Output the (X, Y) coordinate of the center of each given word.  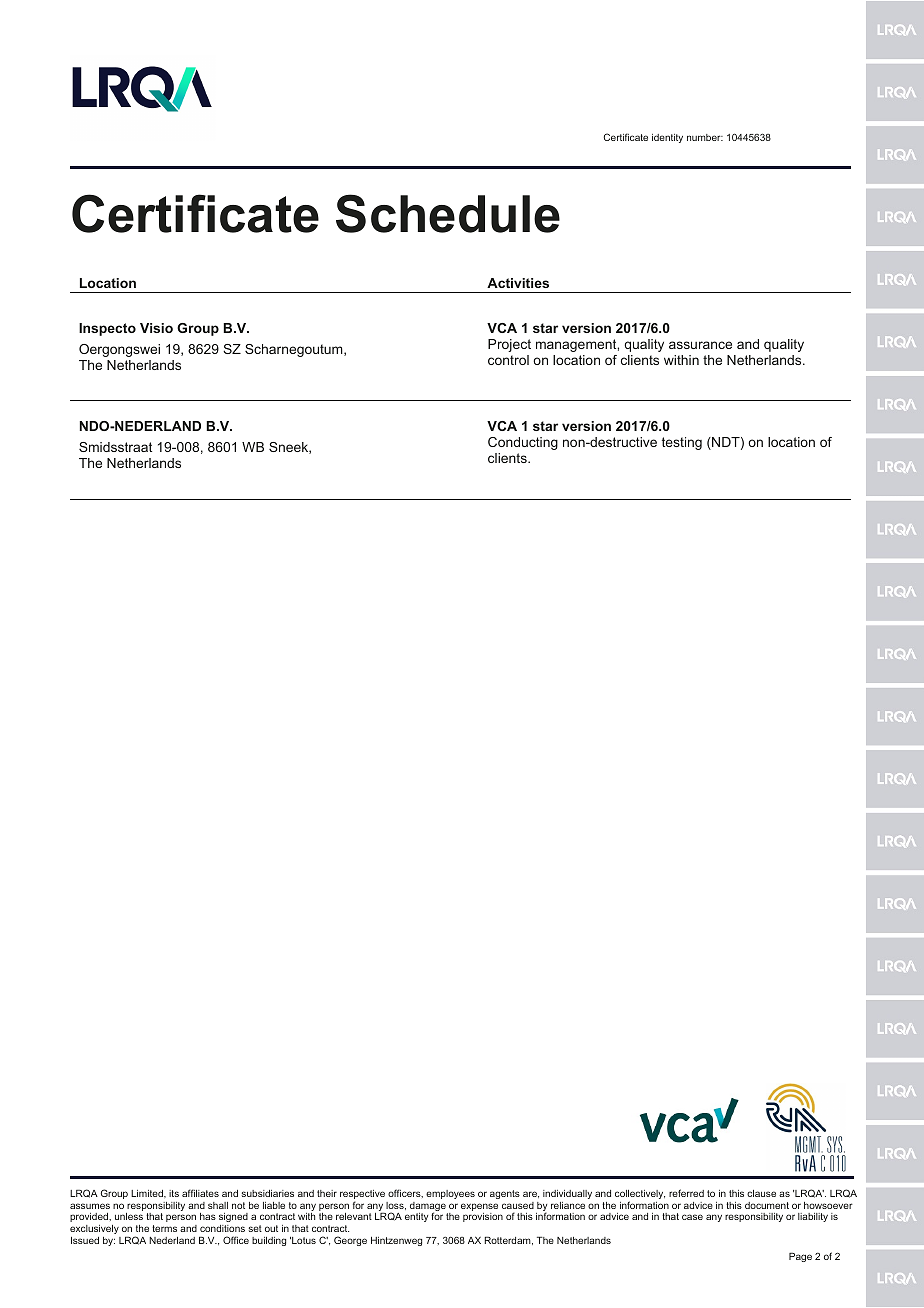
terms (164, 1228)
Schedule (448, 213)
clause (761, 1193)
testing (682, 443)
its (174, 1193)
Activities (518, 283)
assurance (700, 345)
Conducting (523, 443)
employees (450, 1194)
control (508, 360)
